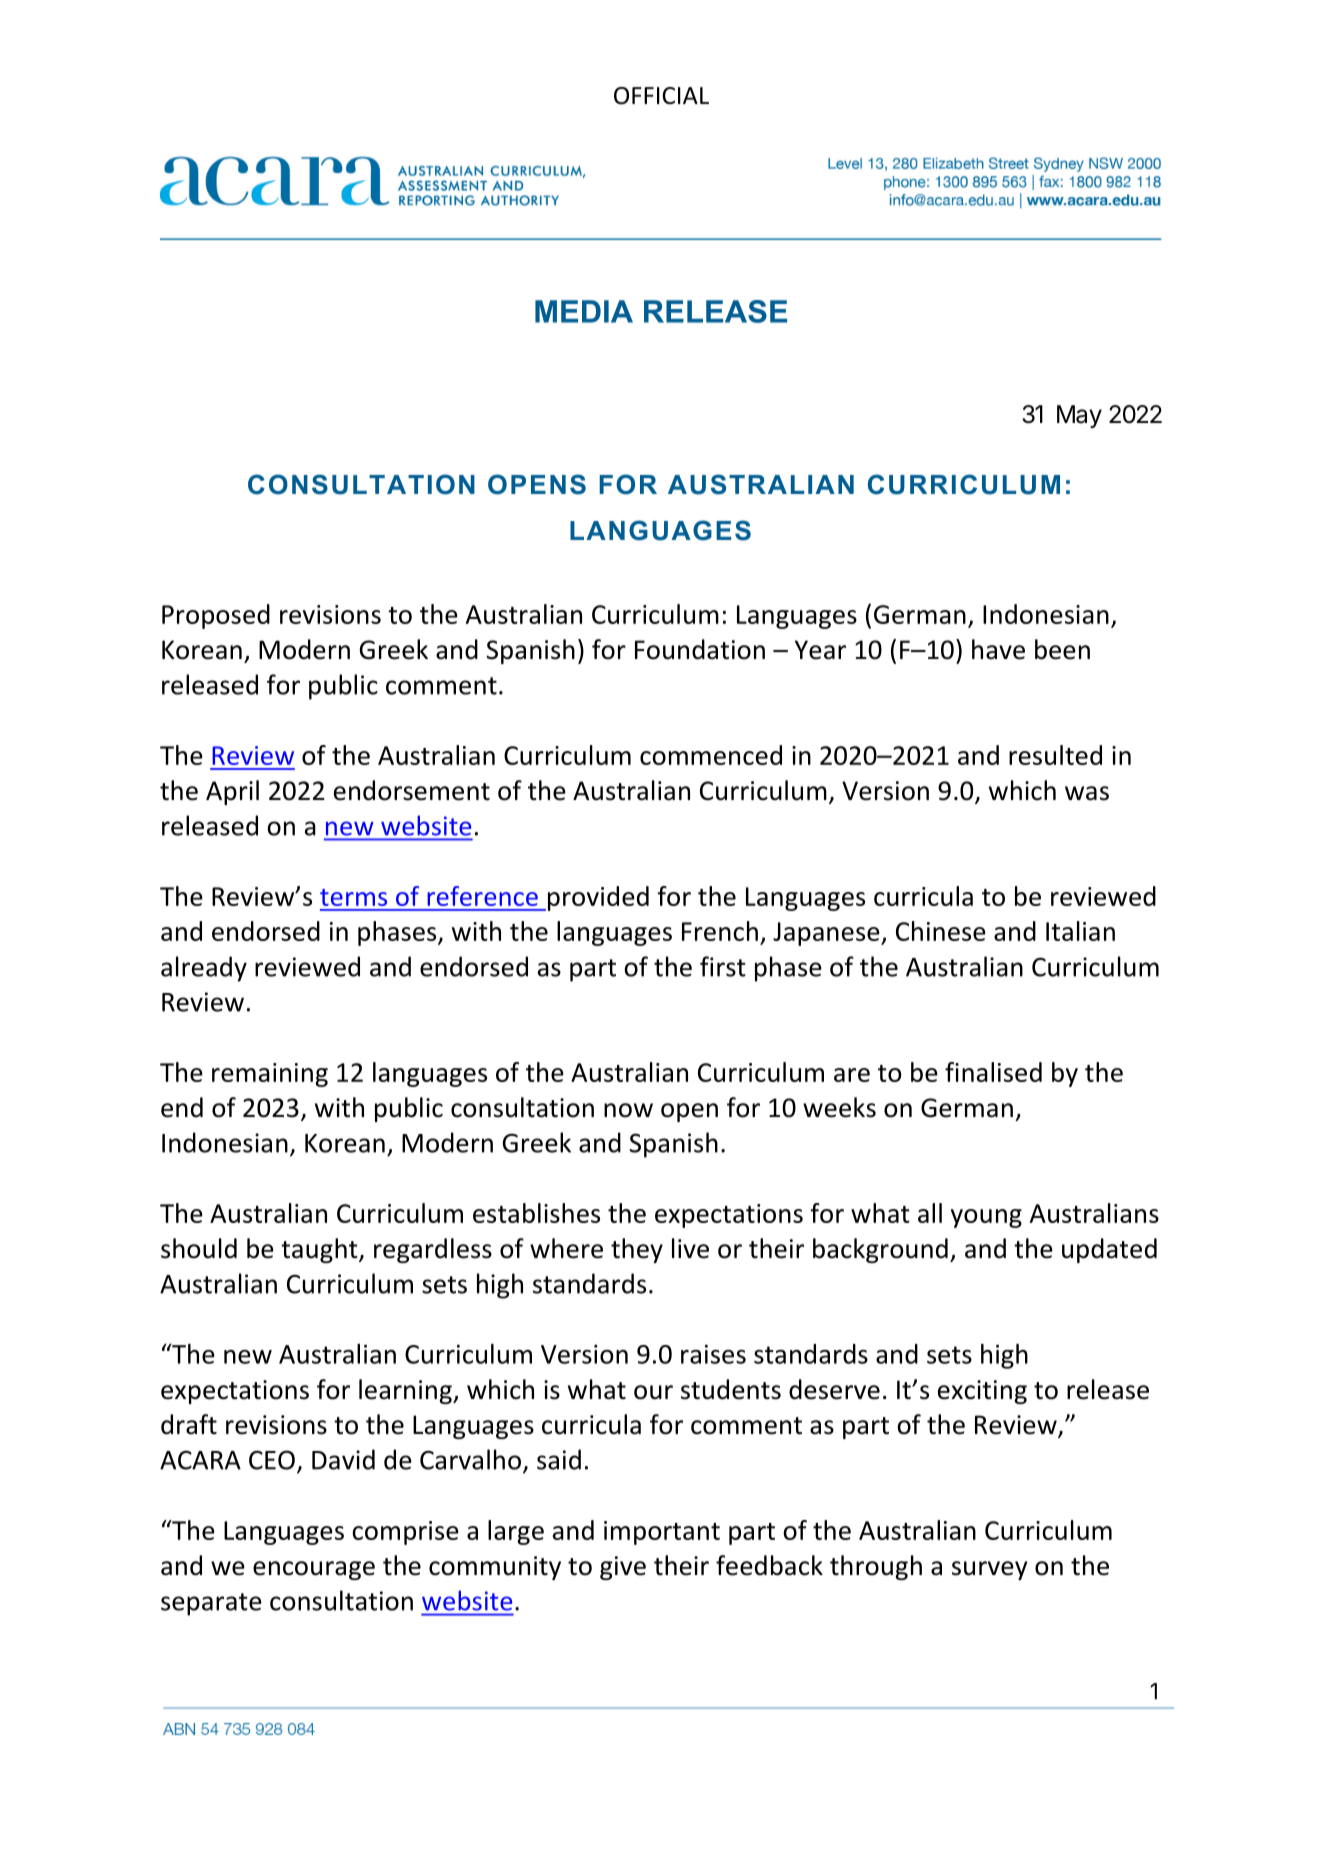 This document has width=1322, height=1869. Describe the element at coordinates (1079, 416) in the document. I see `May` at that location.
